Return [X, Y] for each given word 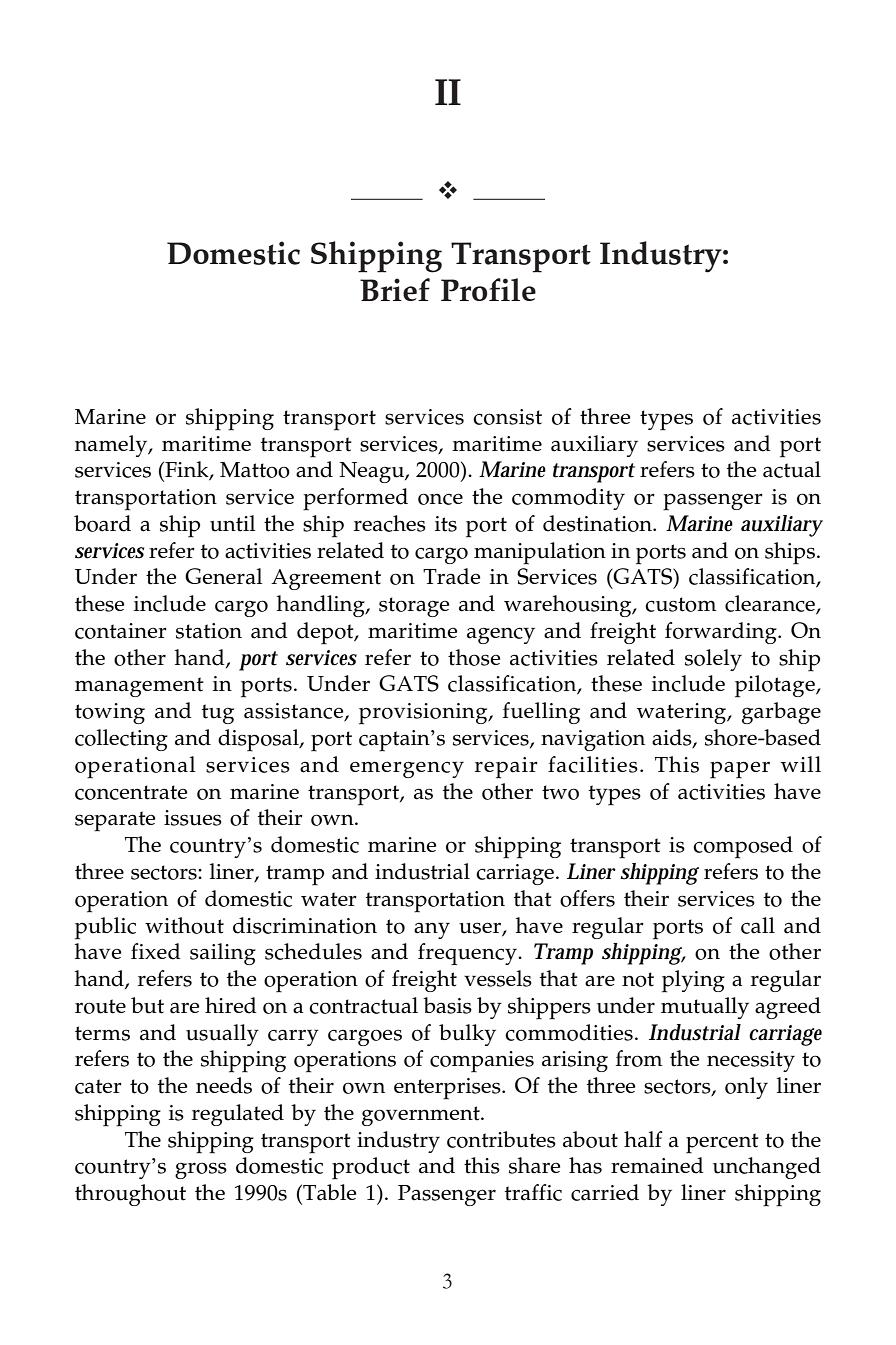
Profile [488, 289]
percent [722, 1143]
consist [507, 417]
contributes [501, 1139]
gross [201, 1170]
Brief [395, 289]
